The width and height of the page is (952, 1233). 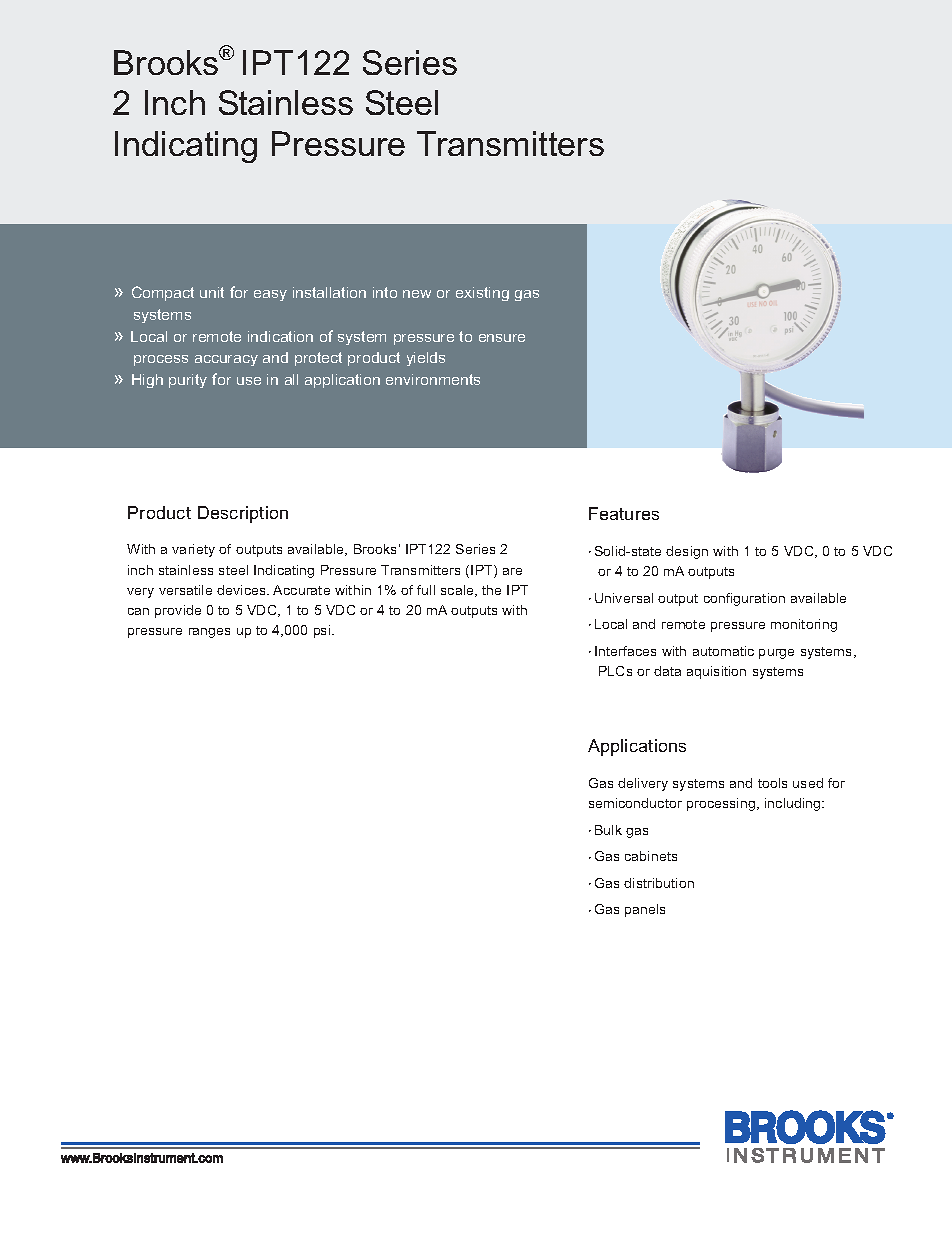 What do you see at coordinates (645, 910) in the page?
I see `panels` at bounding box center [645, 910].
